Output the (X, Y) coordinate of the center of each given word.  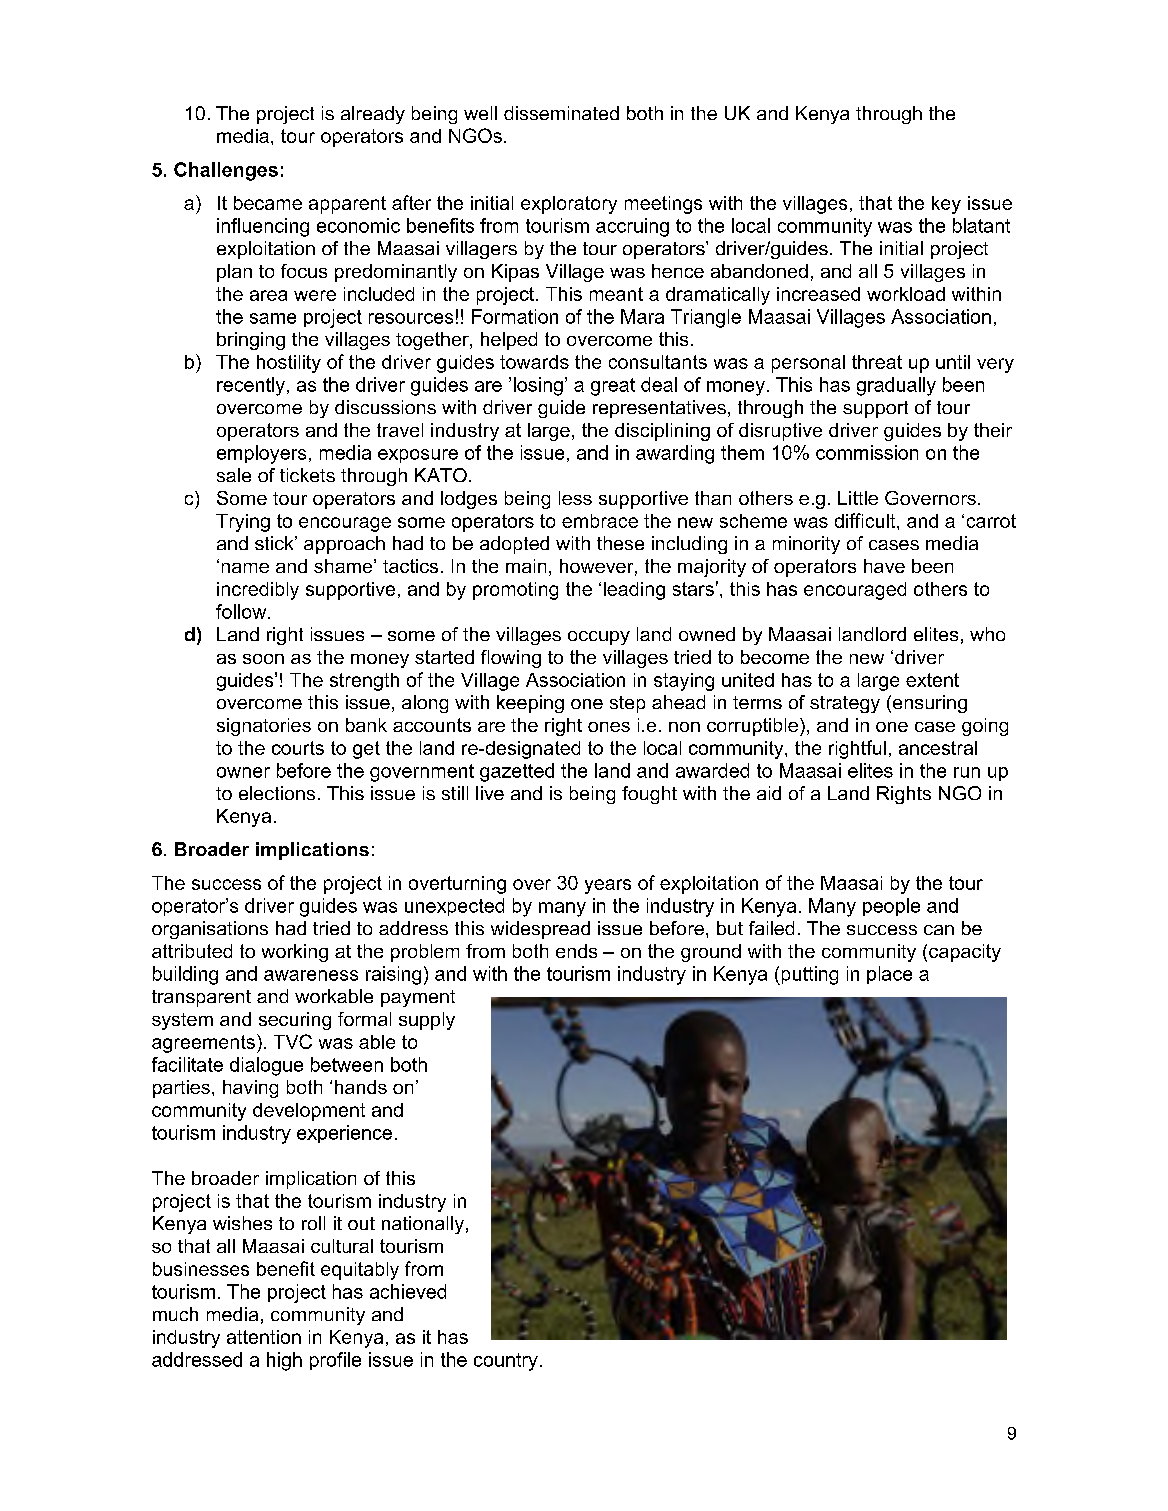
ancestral (938, 748)
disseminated (561, 113)
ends (576, 951)
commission (867, 452)
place (889, 975)
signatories (264, 727)
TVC (293, 1041)
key (946, 205)
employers (261, 454)
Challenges (226, 171)
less (575, 498)
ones (609, 727)
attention (264, 1337)
